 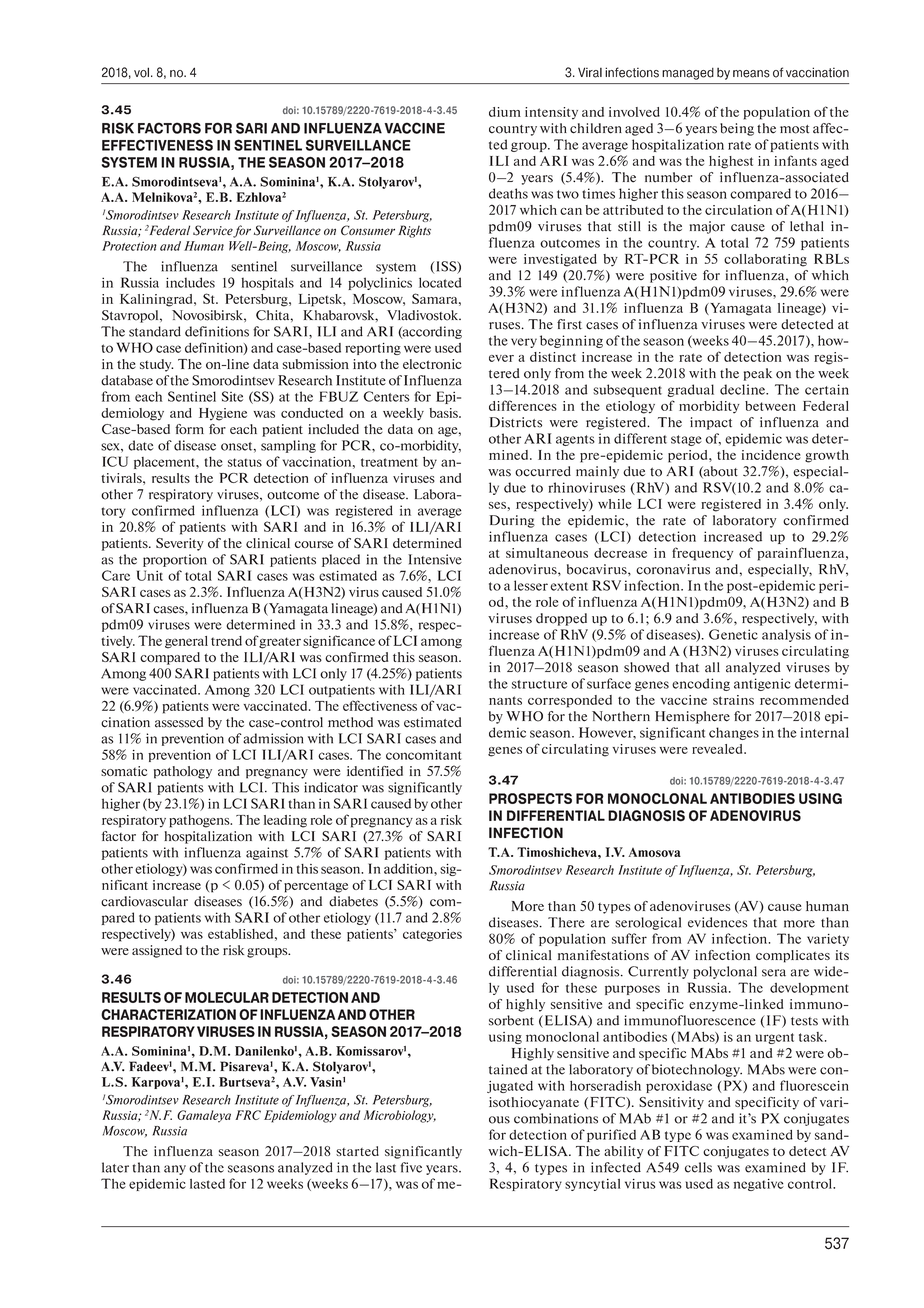 I want to click on general, so click(x=186, y=642).
